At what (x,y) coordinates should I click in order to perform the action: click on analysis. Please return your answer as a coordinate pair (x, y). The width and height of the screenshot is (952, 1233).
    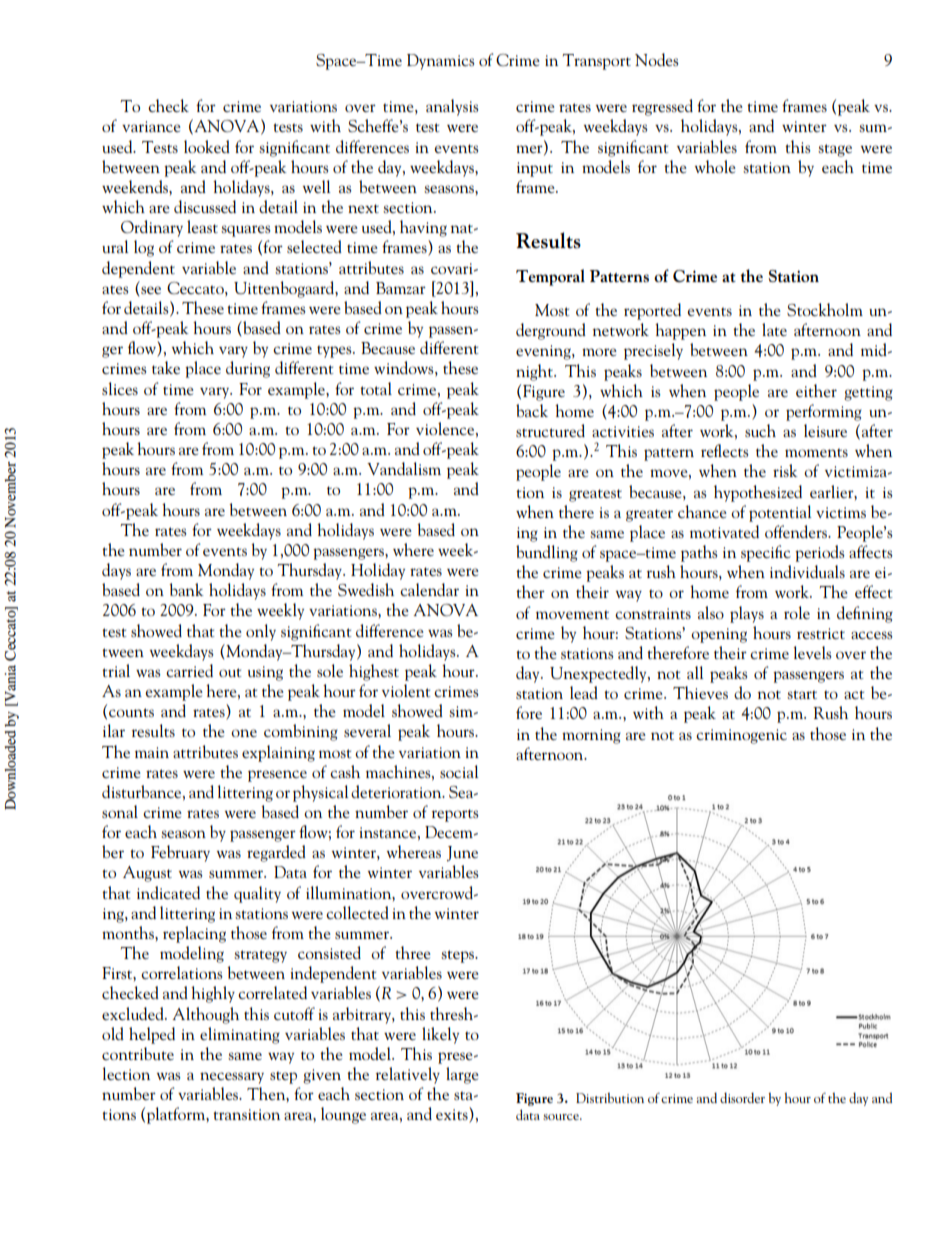
    Looking at the image, I should click on (452, 107).
